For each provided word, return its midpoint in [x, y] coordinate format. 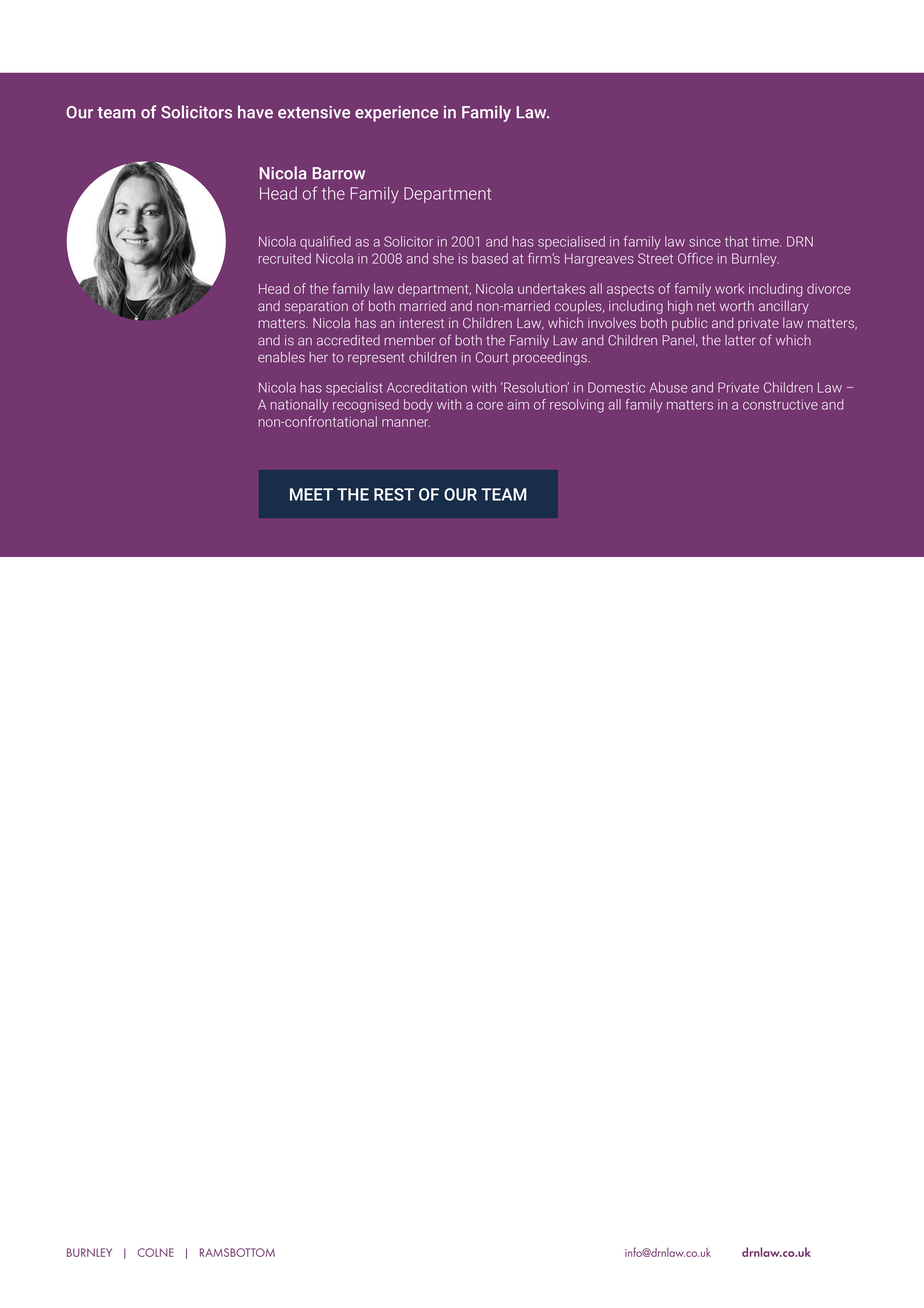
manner [406, 423]
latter [740, 340]
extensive [314, 112]
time [766, 241]
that [736, 241]
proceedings [551, 358]
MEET [311, 494]
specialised [571, 242]
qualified [325, 242]
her [319, 357]
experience [396, 114]
